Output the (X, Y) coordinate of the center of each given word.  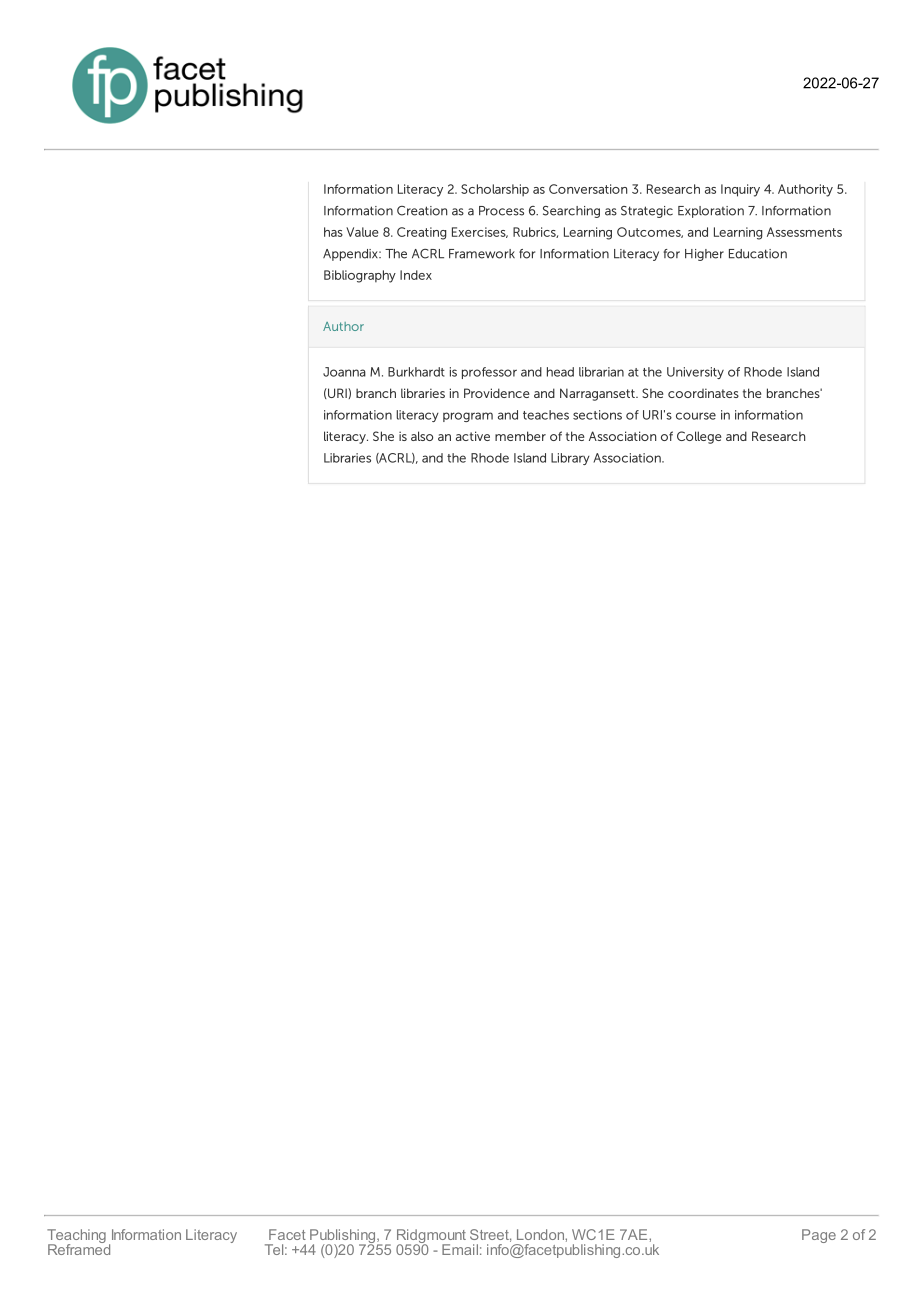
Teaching (76, 1237)
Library (570, 459)
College (699, 437)
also (422, 436)
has (333, 232)
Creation (422, 211)
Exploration (711, 212)
